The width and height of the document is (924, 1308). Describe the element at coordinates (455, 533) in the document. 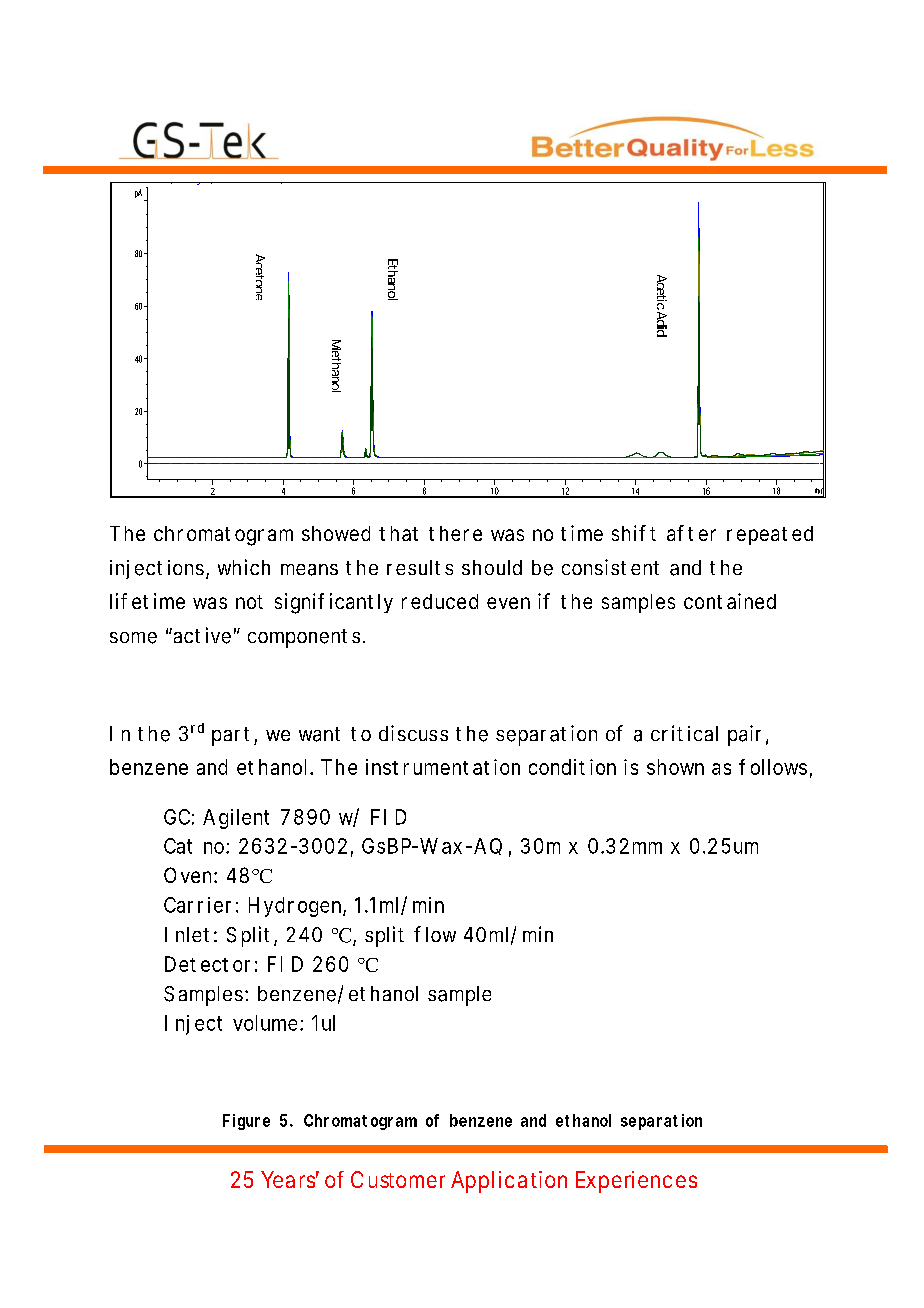

I see `there` at that location.
